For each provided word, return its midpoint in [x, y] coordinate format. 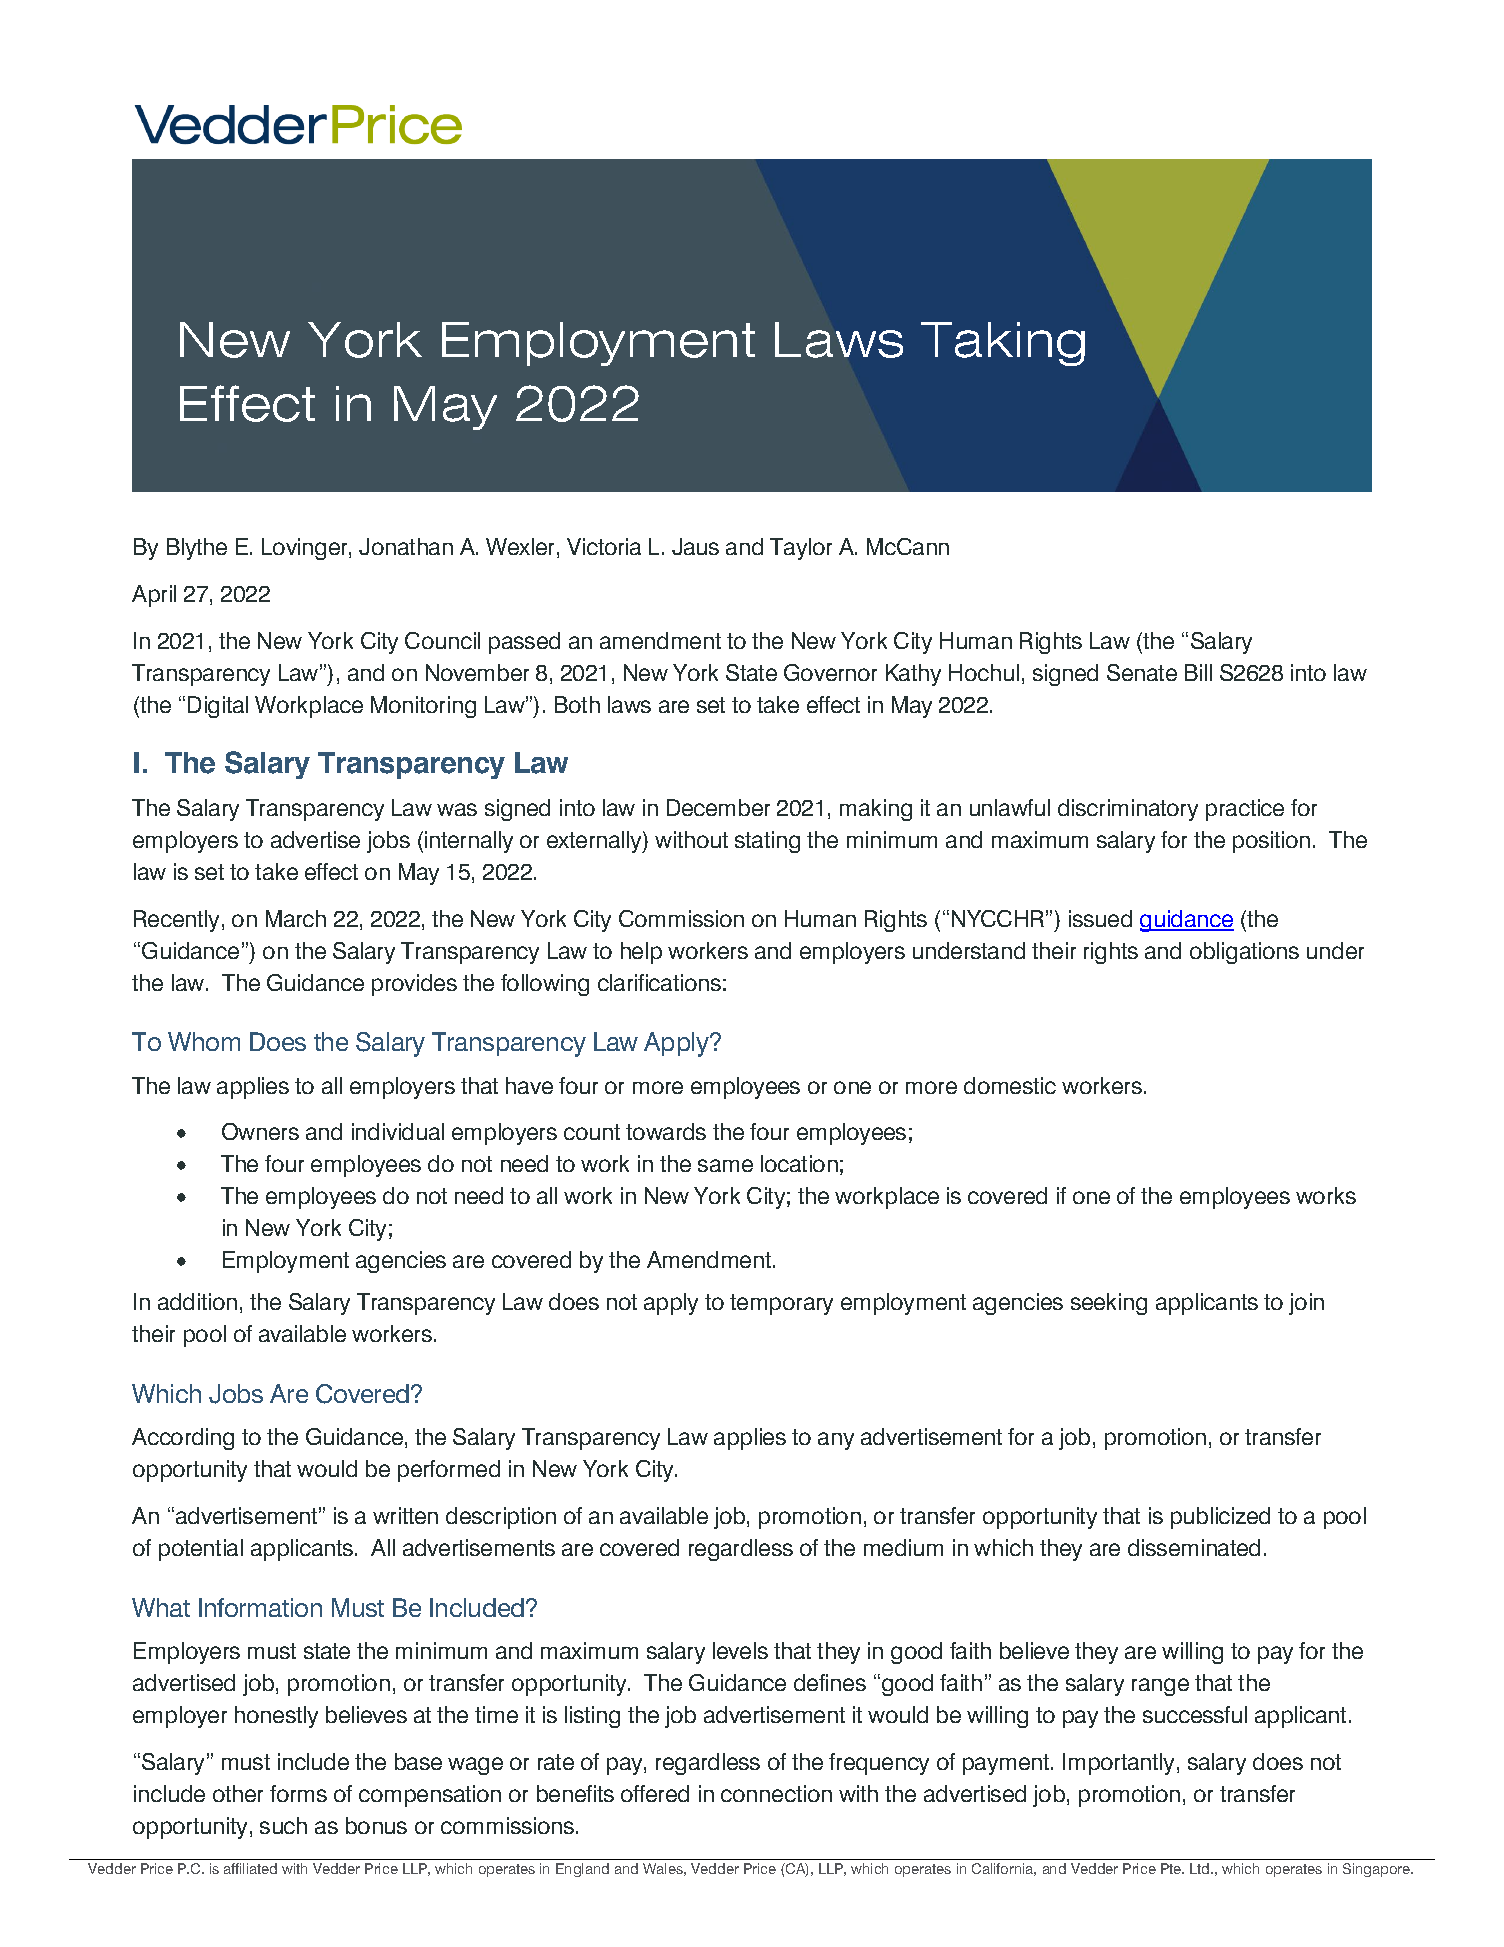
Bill [1198, 672]
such [283, 1825]
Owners [260, 1131]
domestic [1010, 1085]
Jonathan [406, 546]
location [799, 1163]
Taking [1003, 344]
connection [776, 1793]
